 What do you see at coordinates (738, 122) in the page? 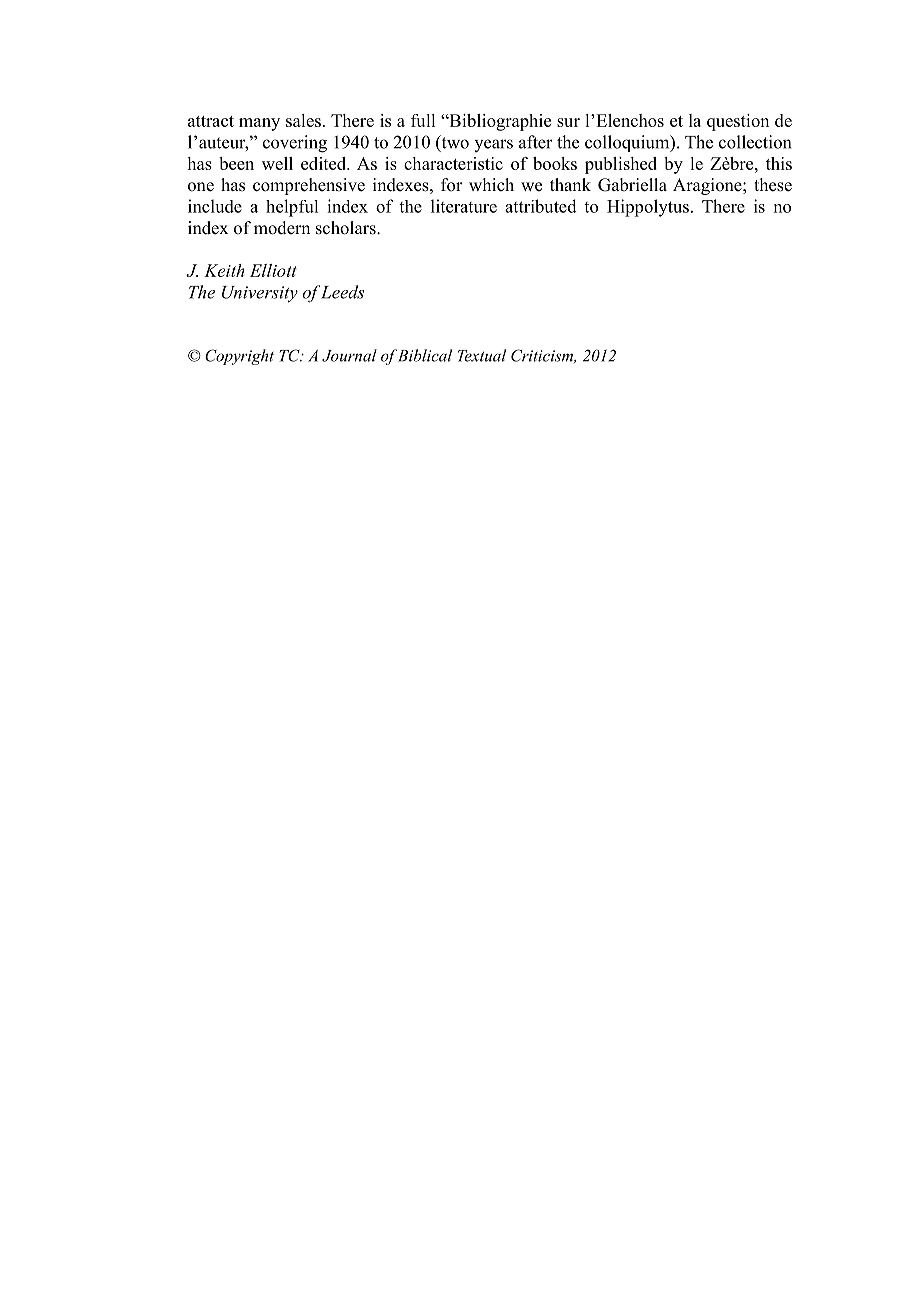
I see `question` at bounding box center [738, 122].
